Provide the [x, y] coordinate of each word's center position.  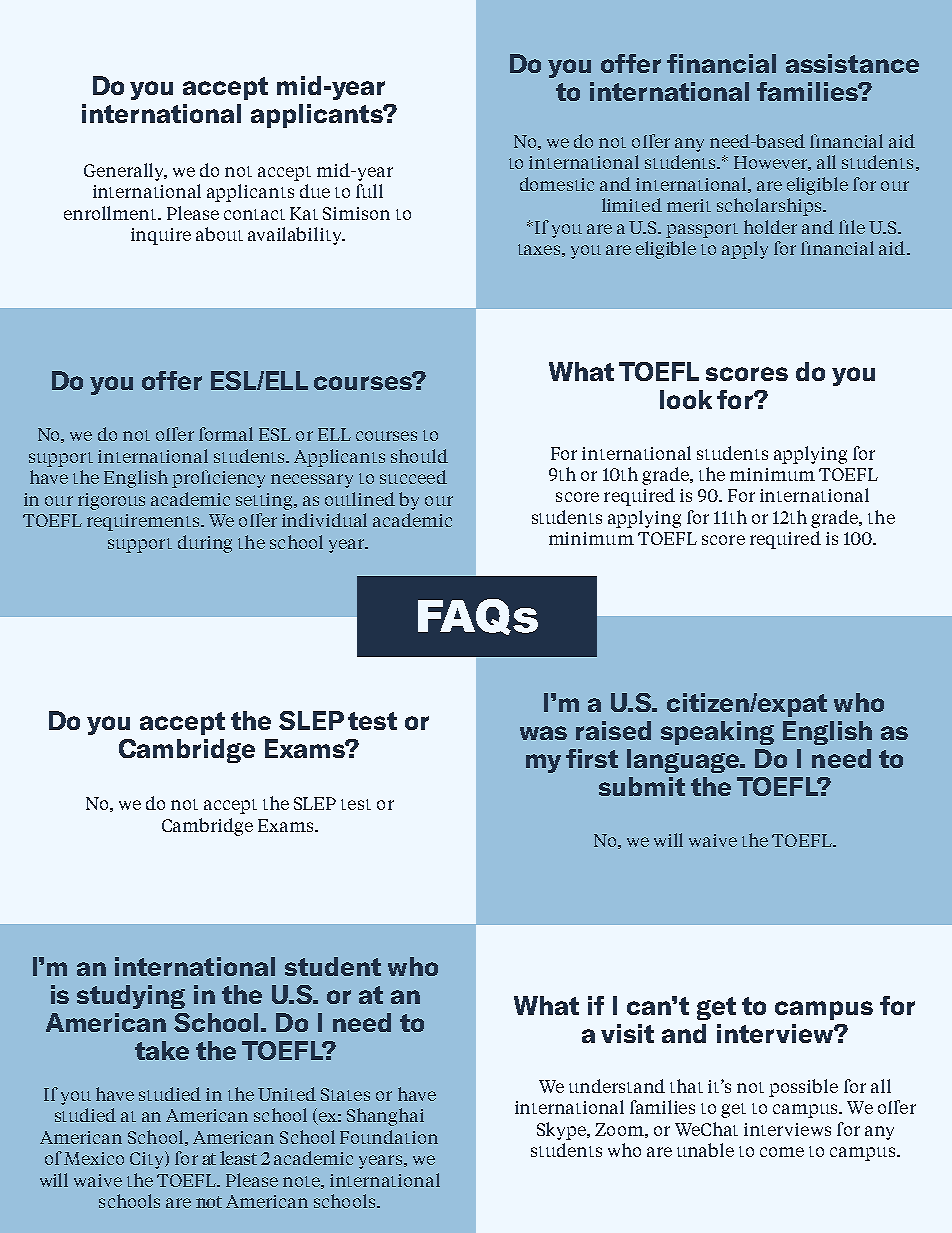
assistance [852, 63]
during [205, 544]
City [148, 1160]
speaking [717, 733]
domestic [557, 184]
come [782, 1152]
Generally [125, 172]
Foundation [389, 1137]
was [543, 733]
